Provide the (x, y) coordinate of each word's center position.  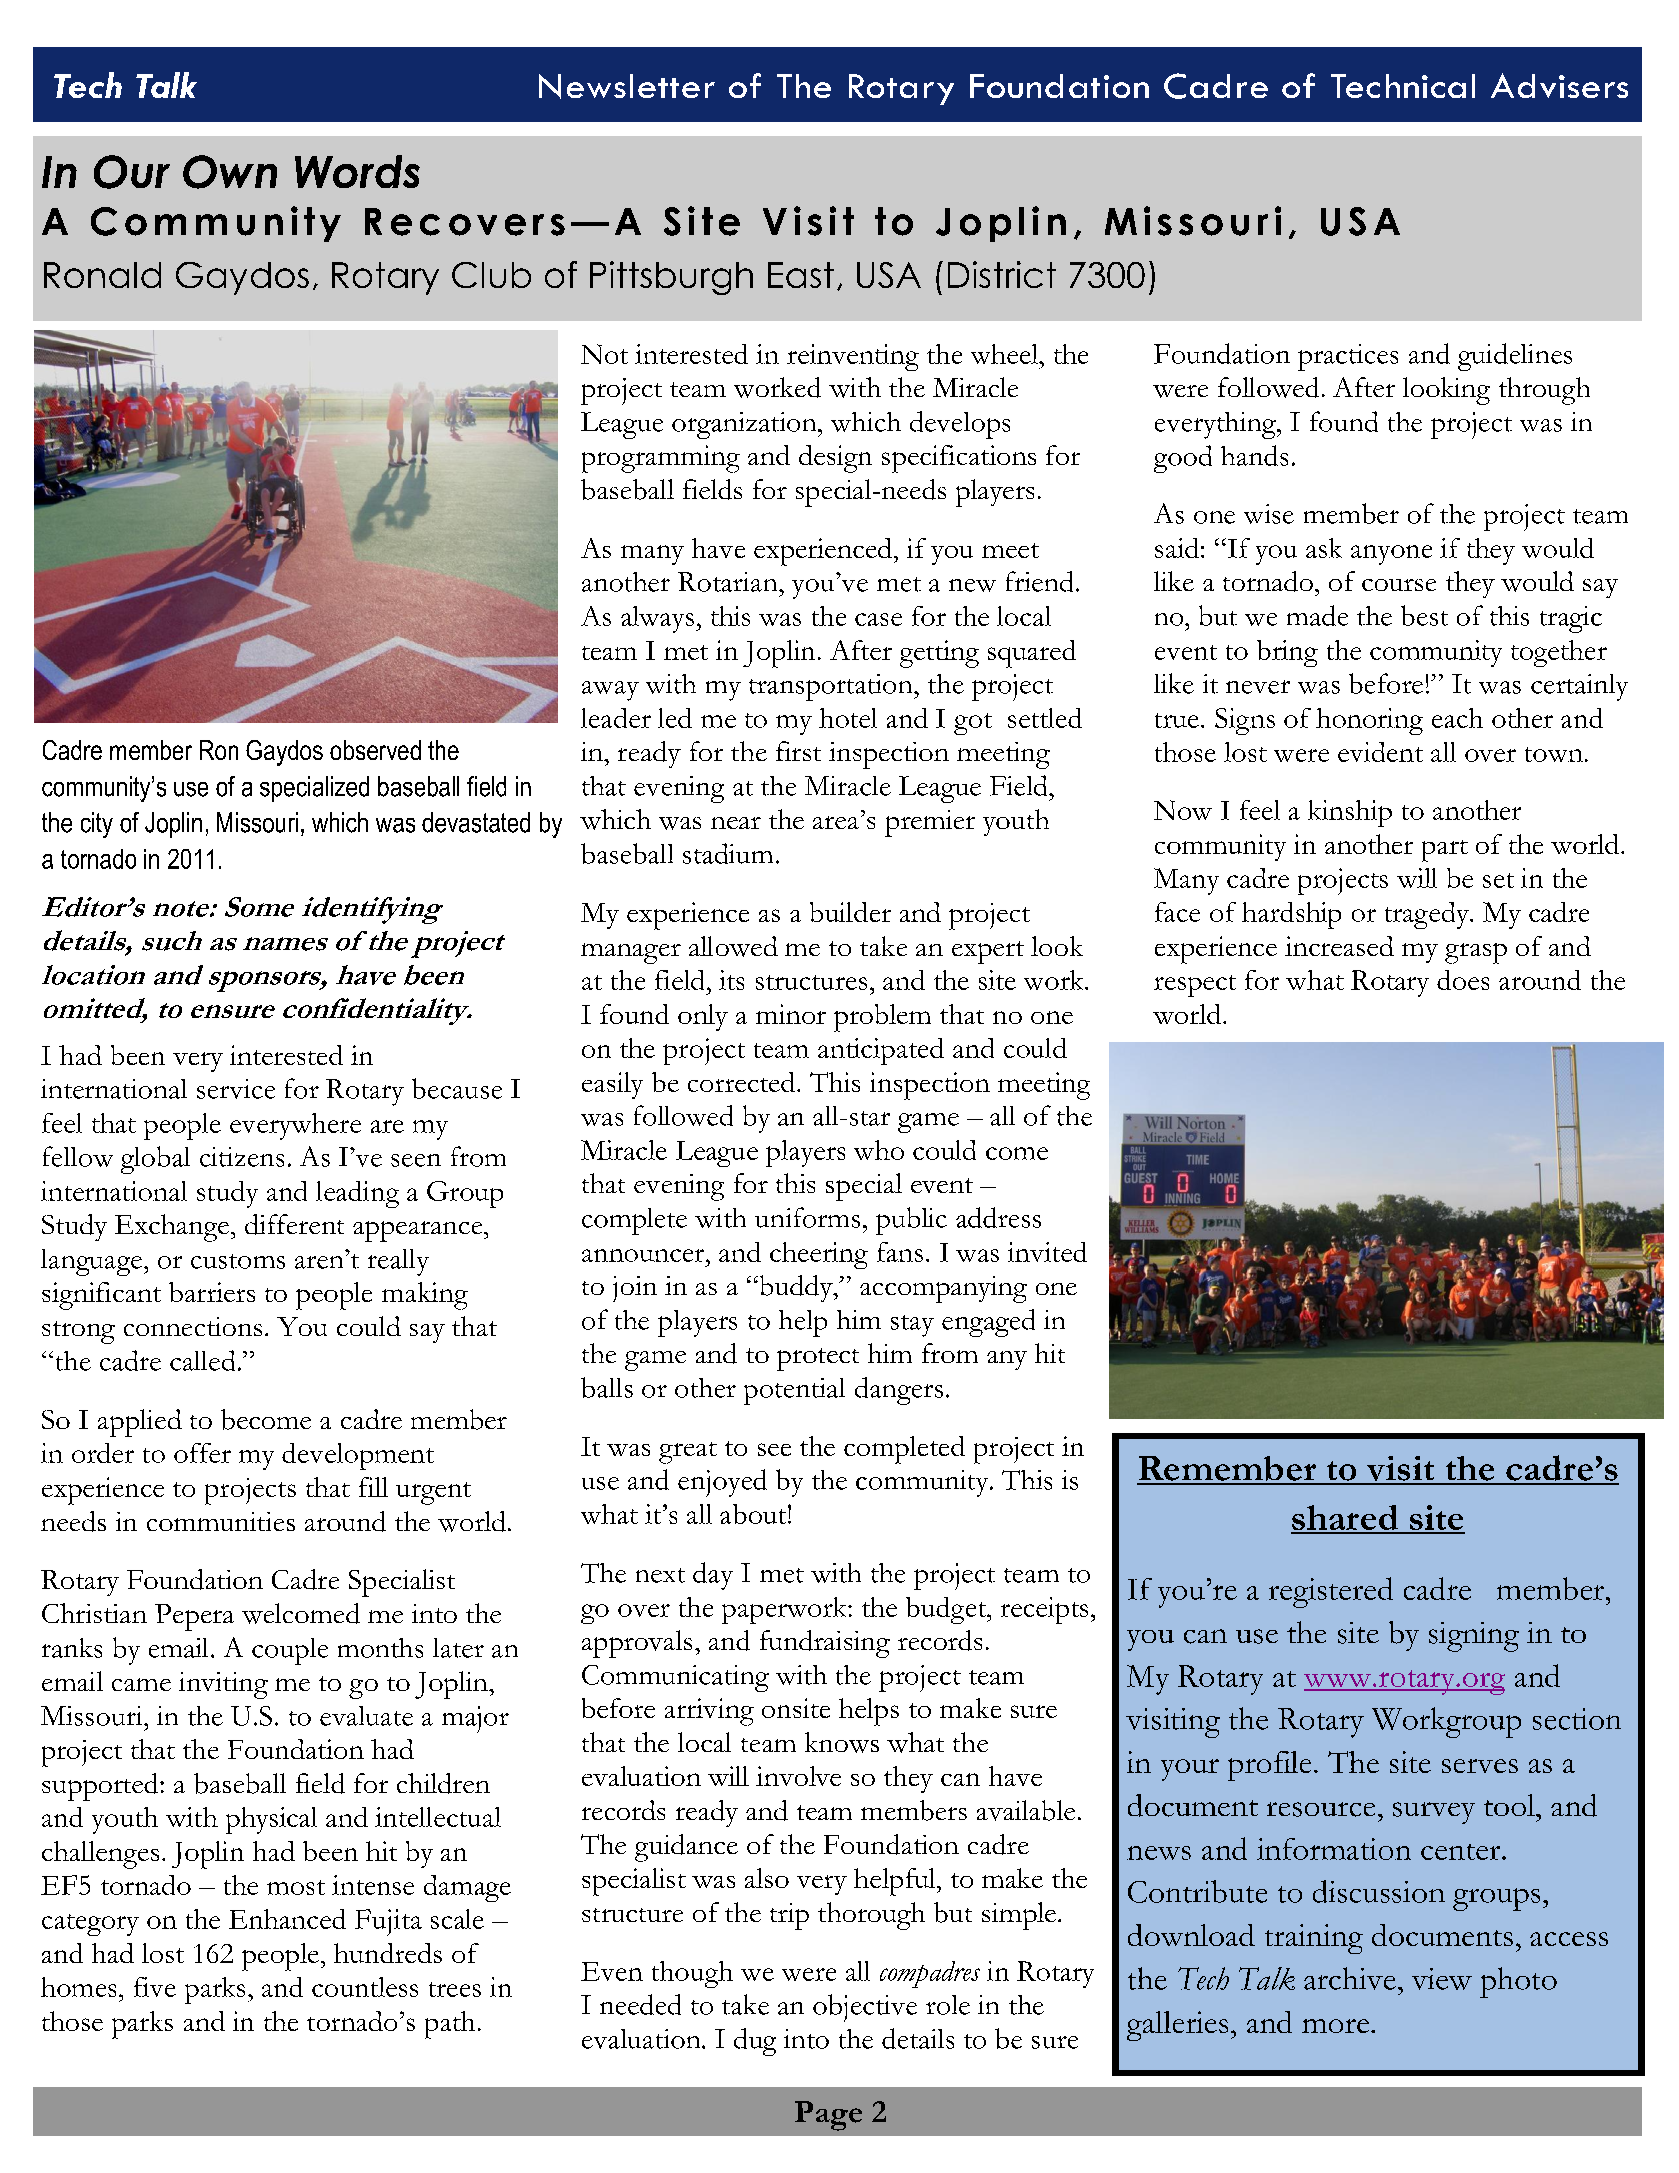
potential (794, 1391)
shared (1346, 1519)
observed (375, 750)
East (801, 275)
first (798, 751)
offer (202, 1453)
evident (1380, 752)
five (155, 1987)
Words (357, 171)
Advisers (1559, 85)
